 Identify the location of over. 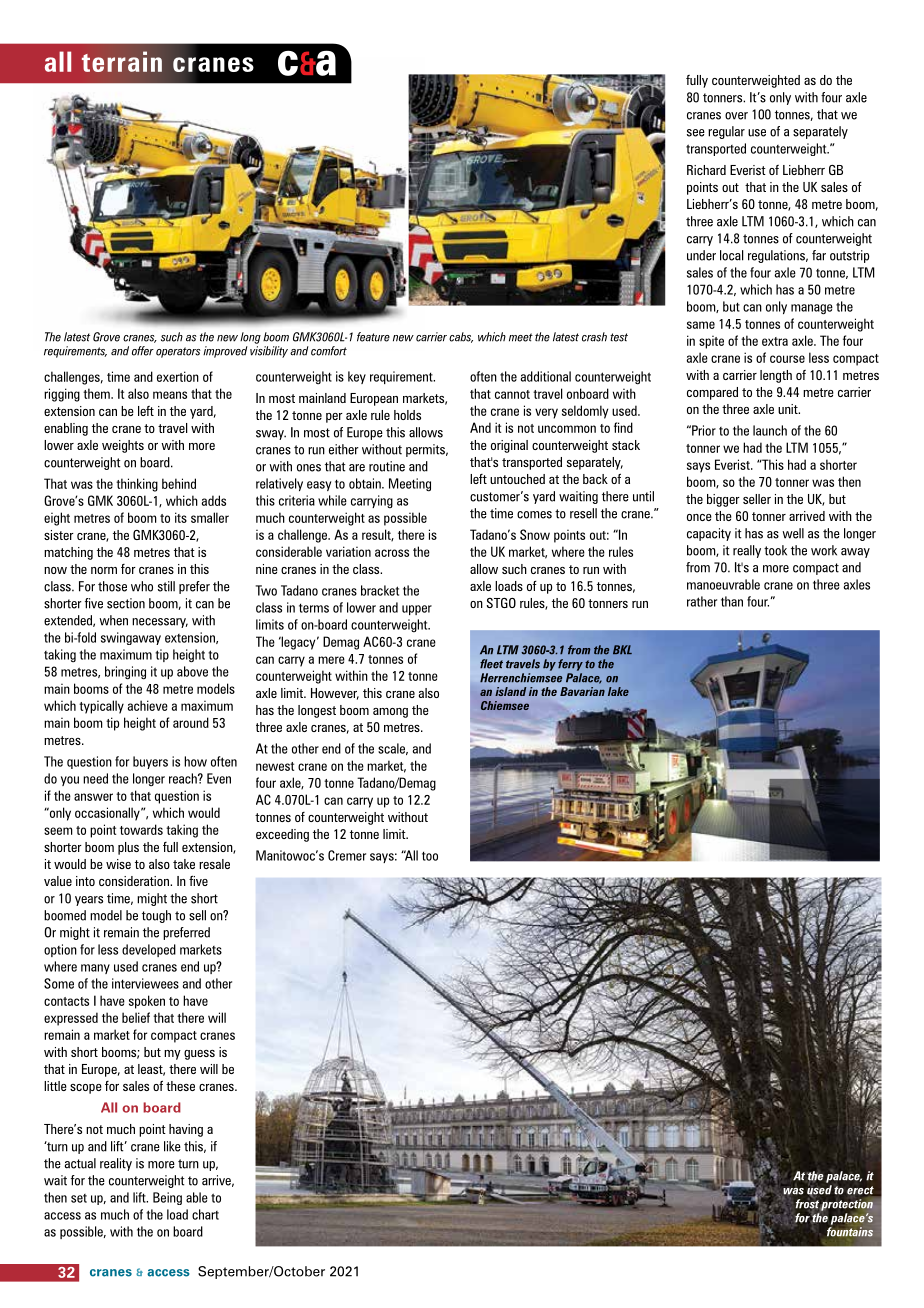
(736, 116).
